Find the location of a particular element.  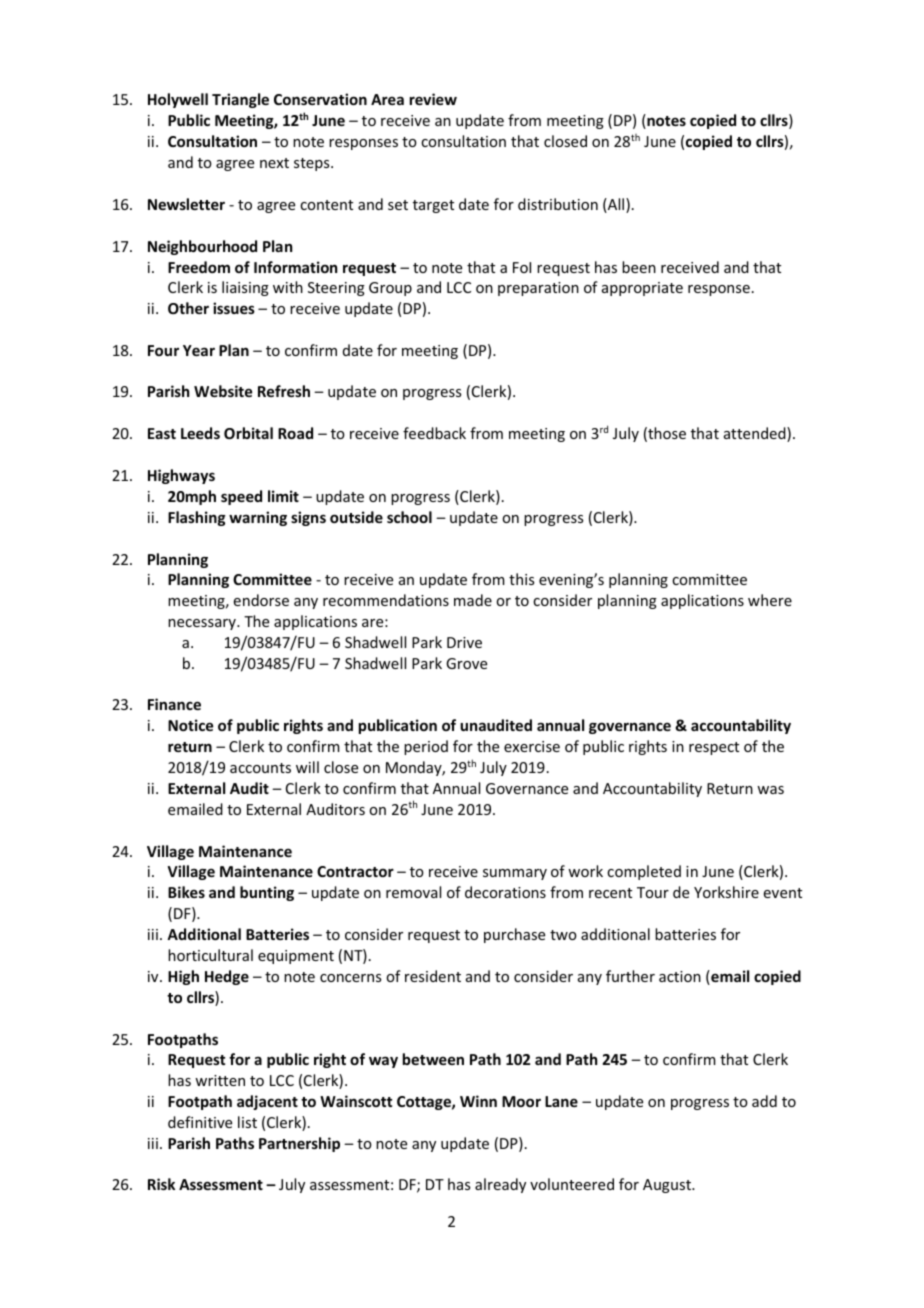

attended is located at coordinates (756, 434).
